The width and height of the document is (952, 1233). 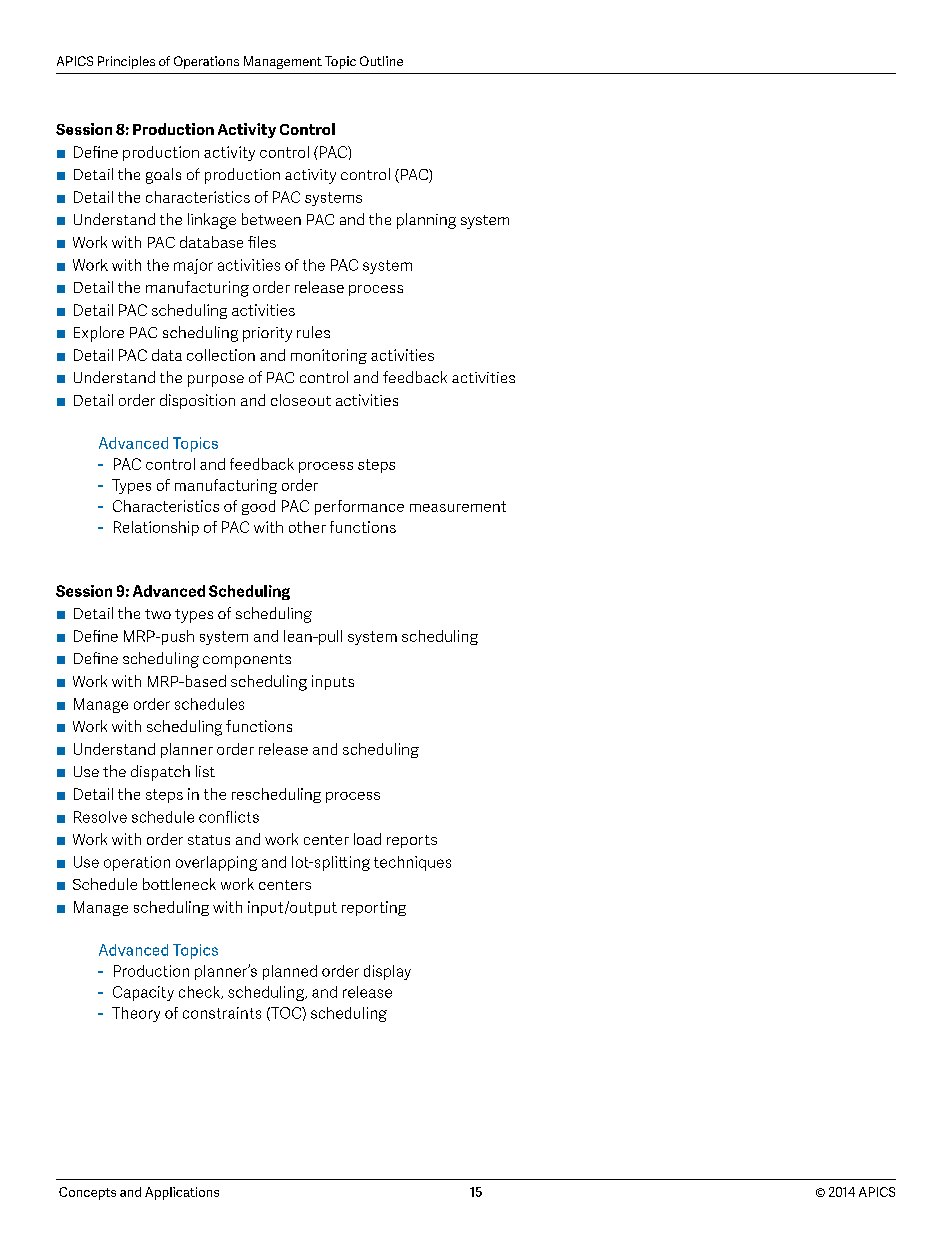 I want to click on two, so click(x=158, y=614).
